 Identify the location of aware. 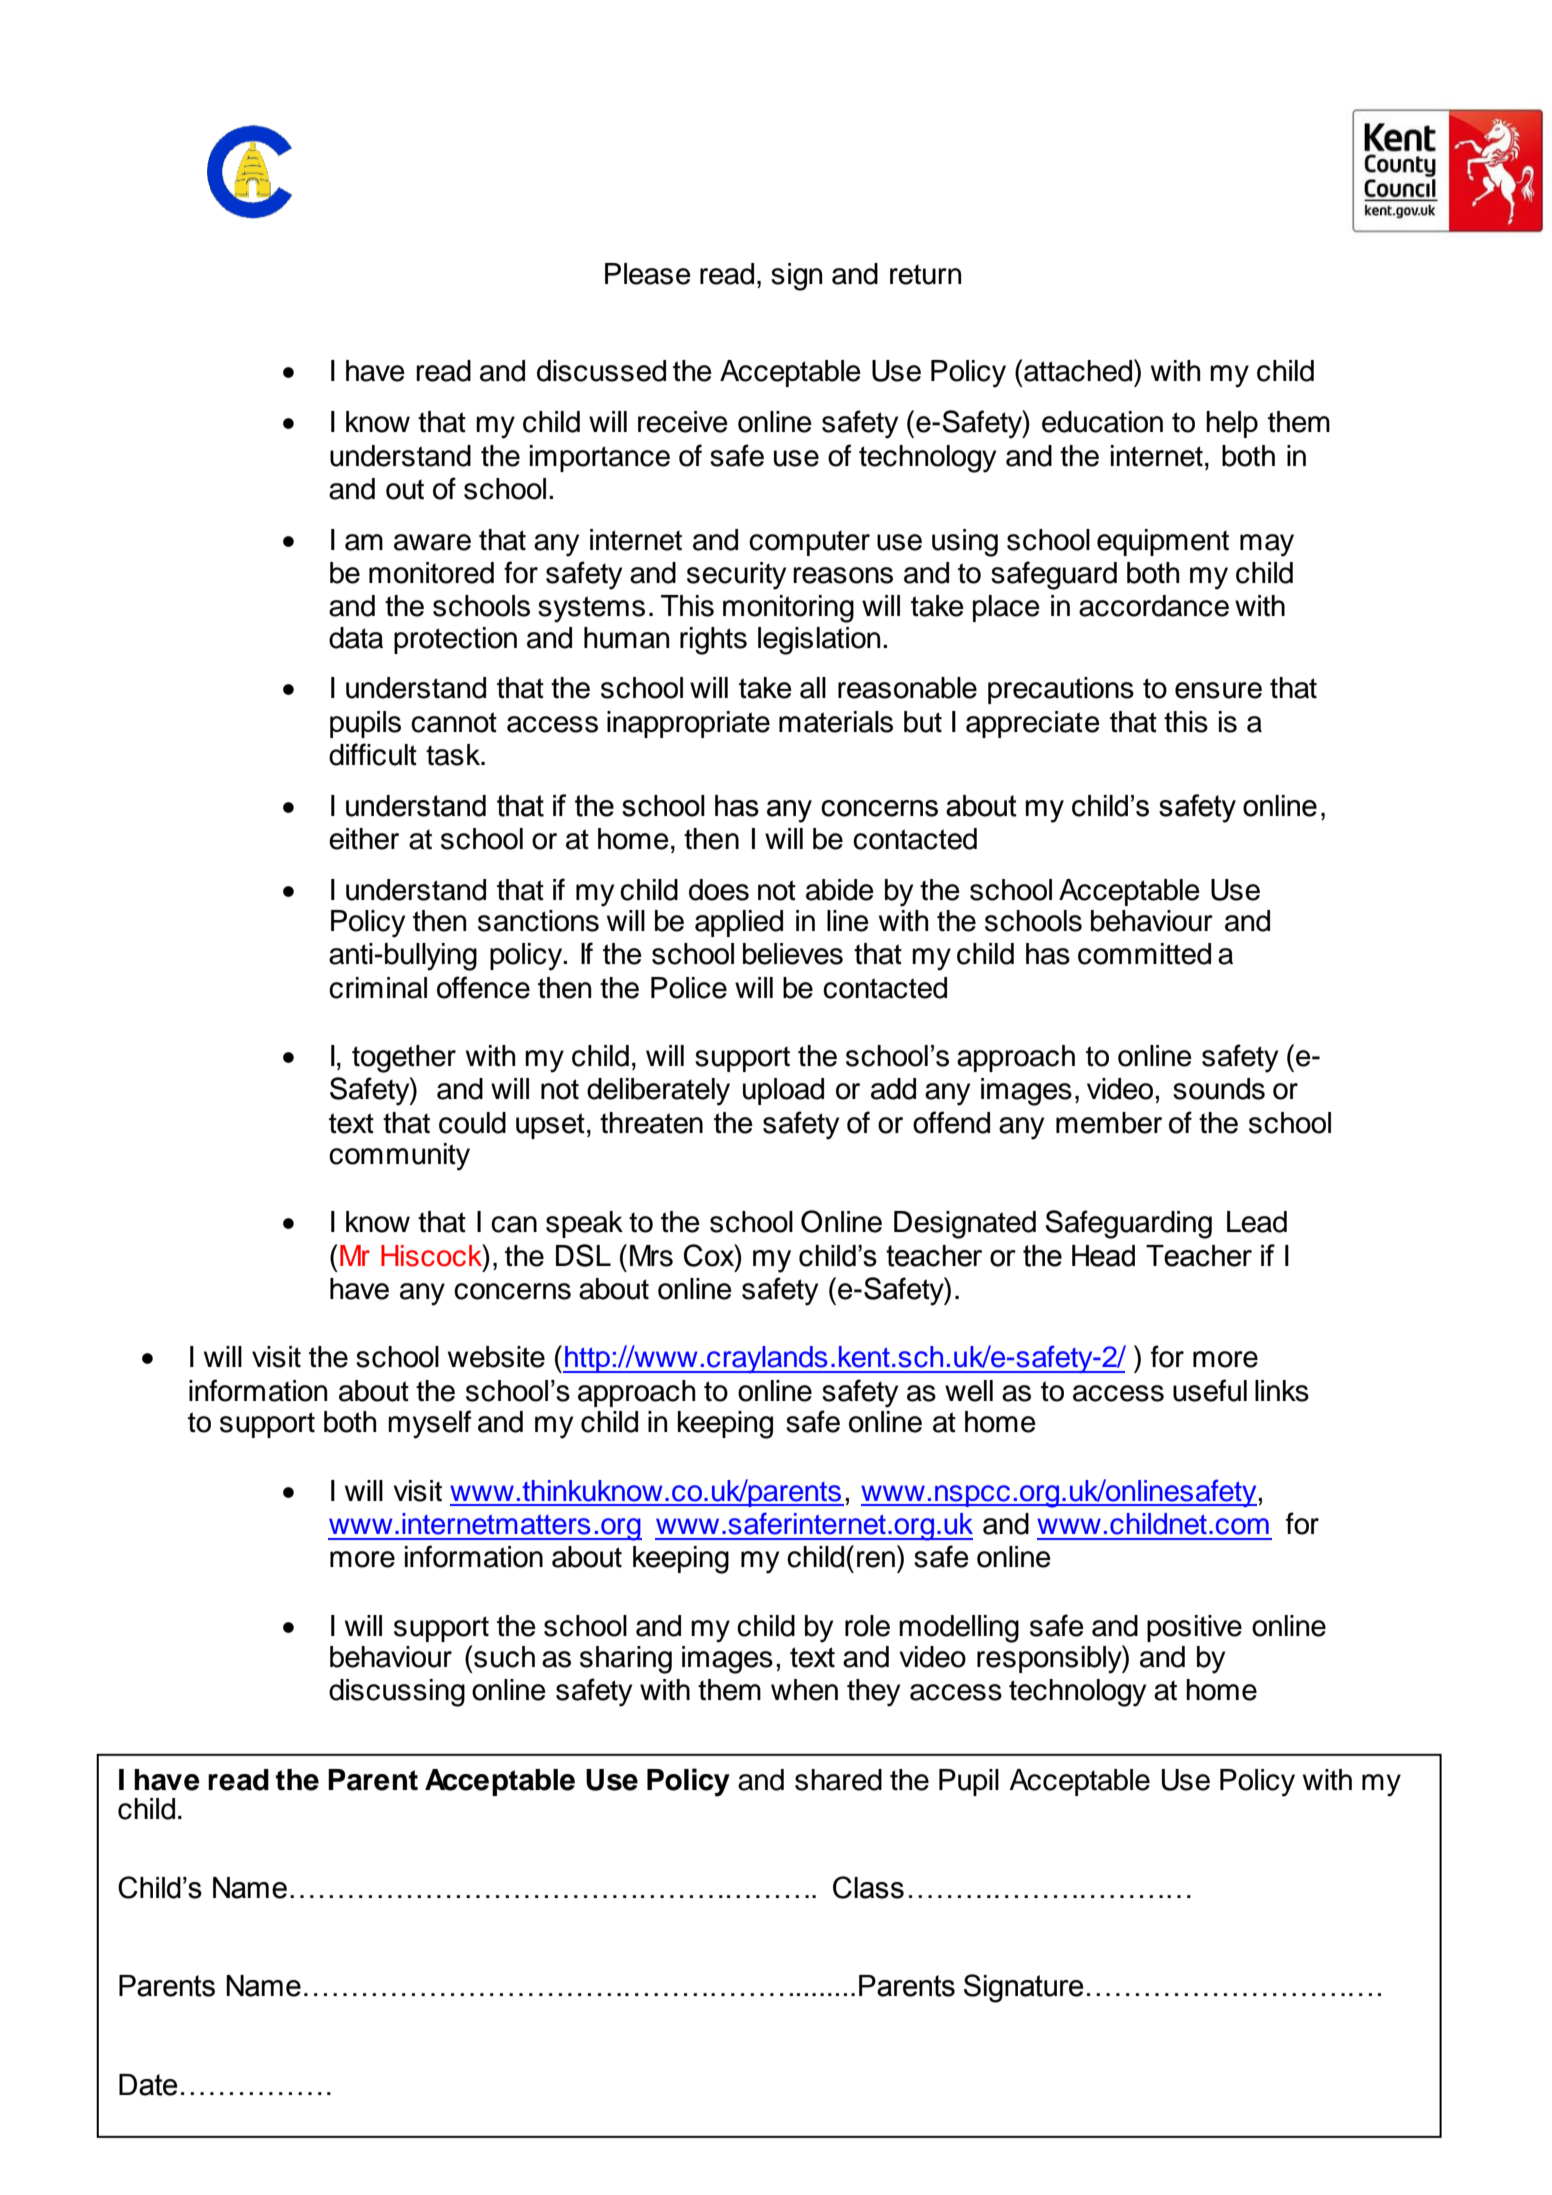
(432, 542).
